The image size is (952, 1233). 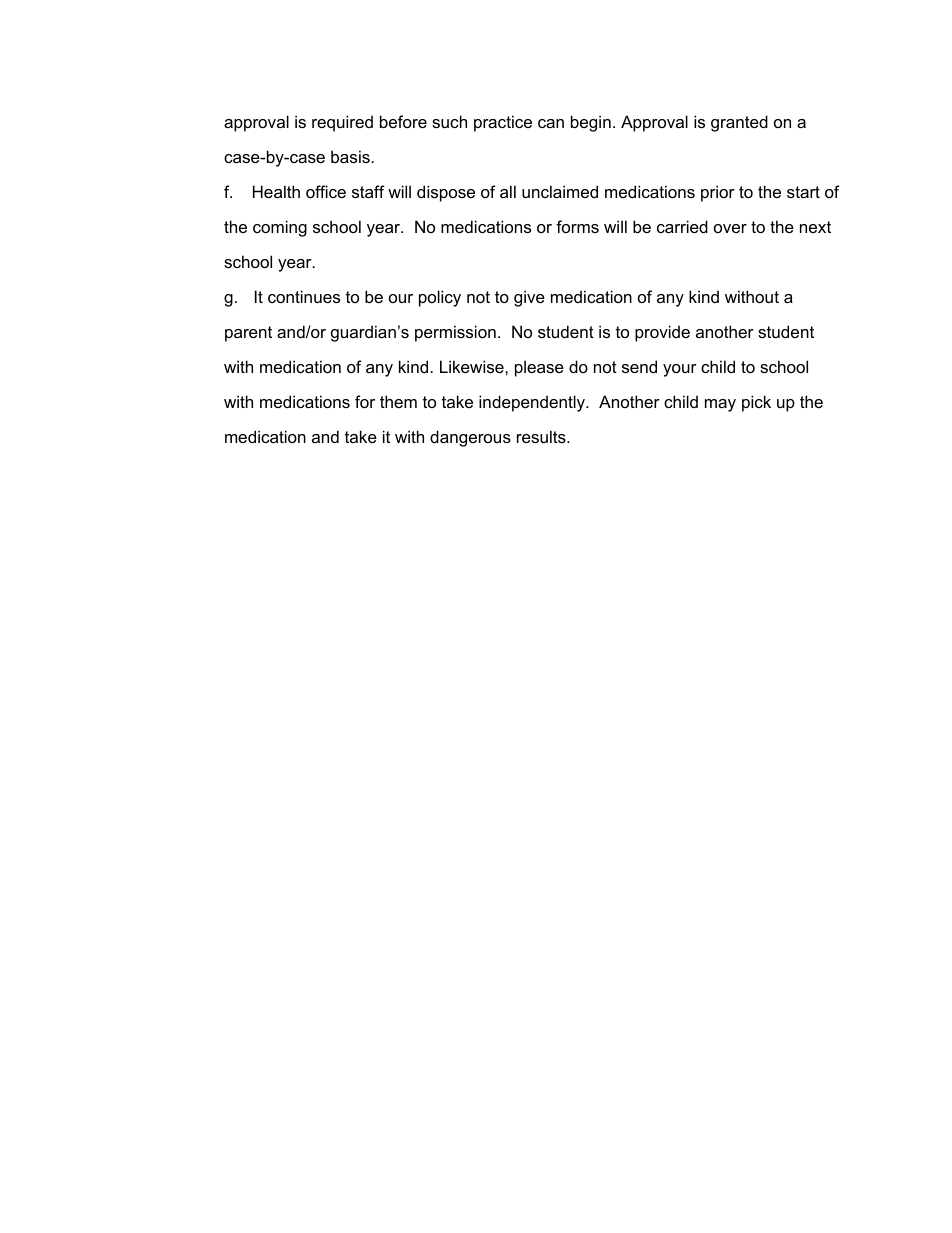 What do you see at coordinates (248, 334) in the screenshot?
I see `parent` at bounding box center [248, 334].
